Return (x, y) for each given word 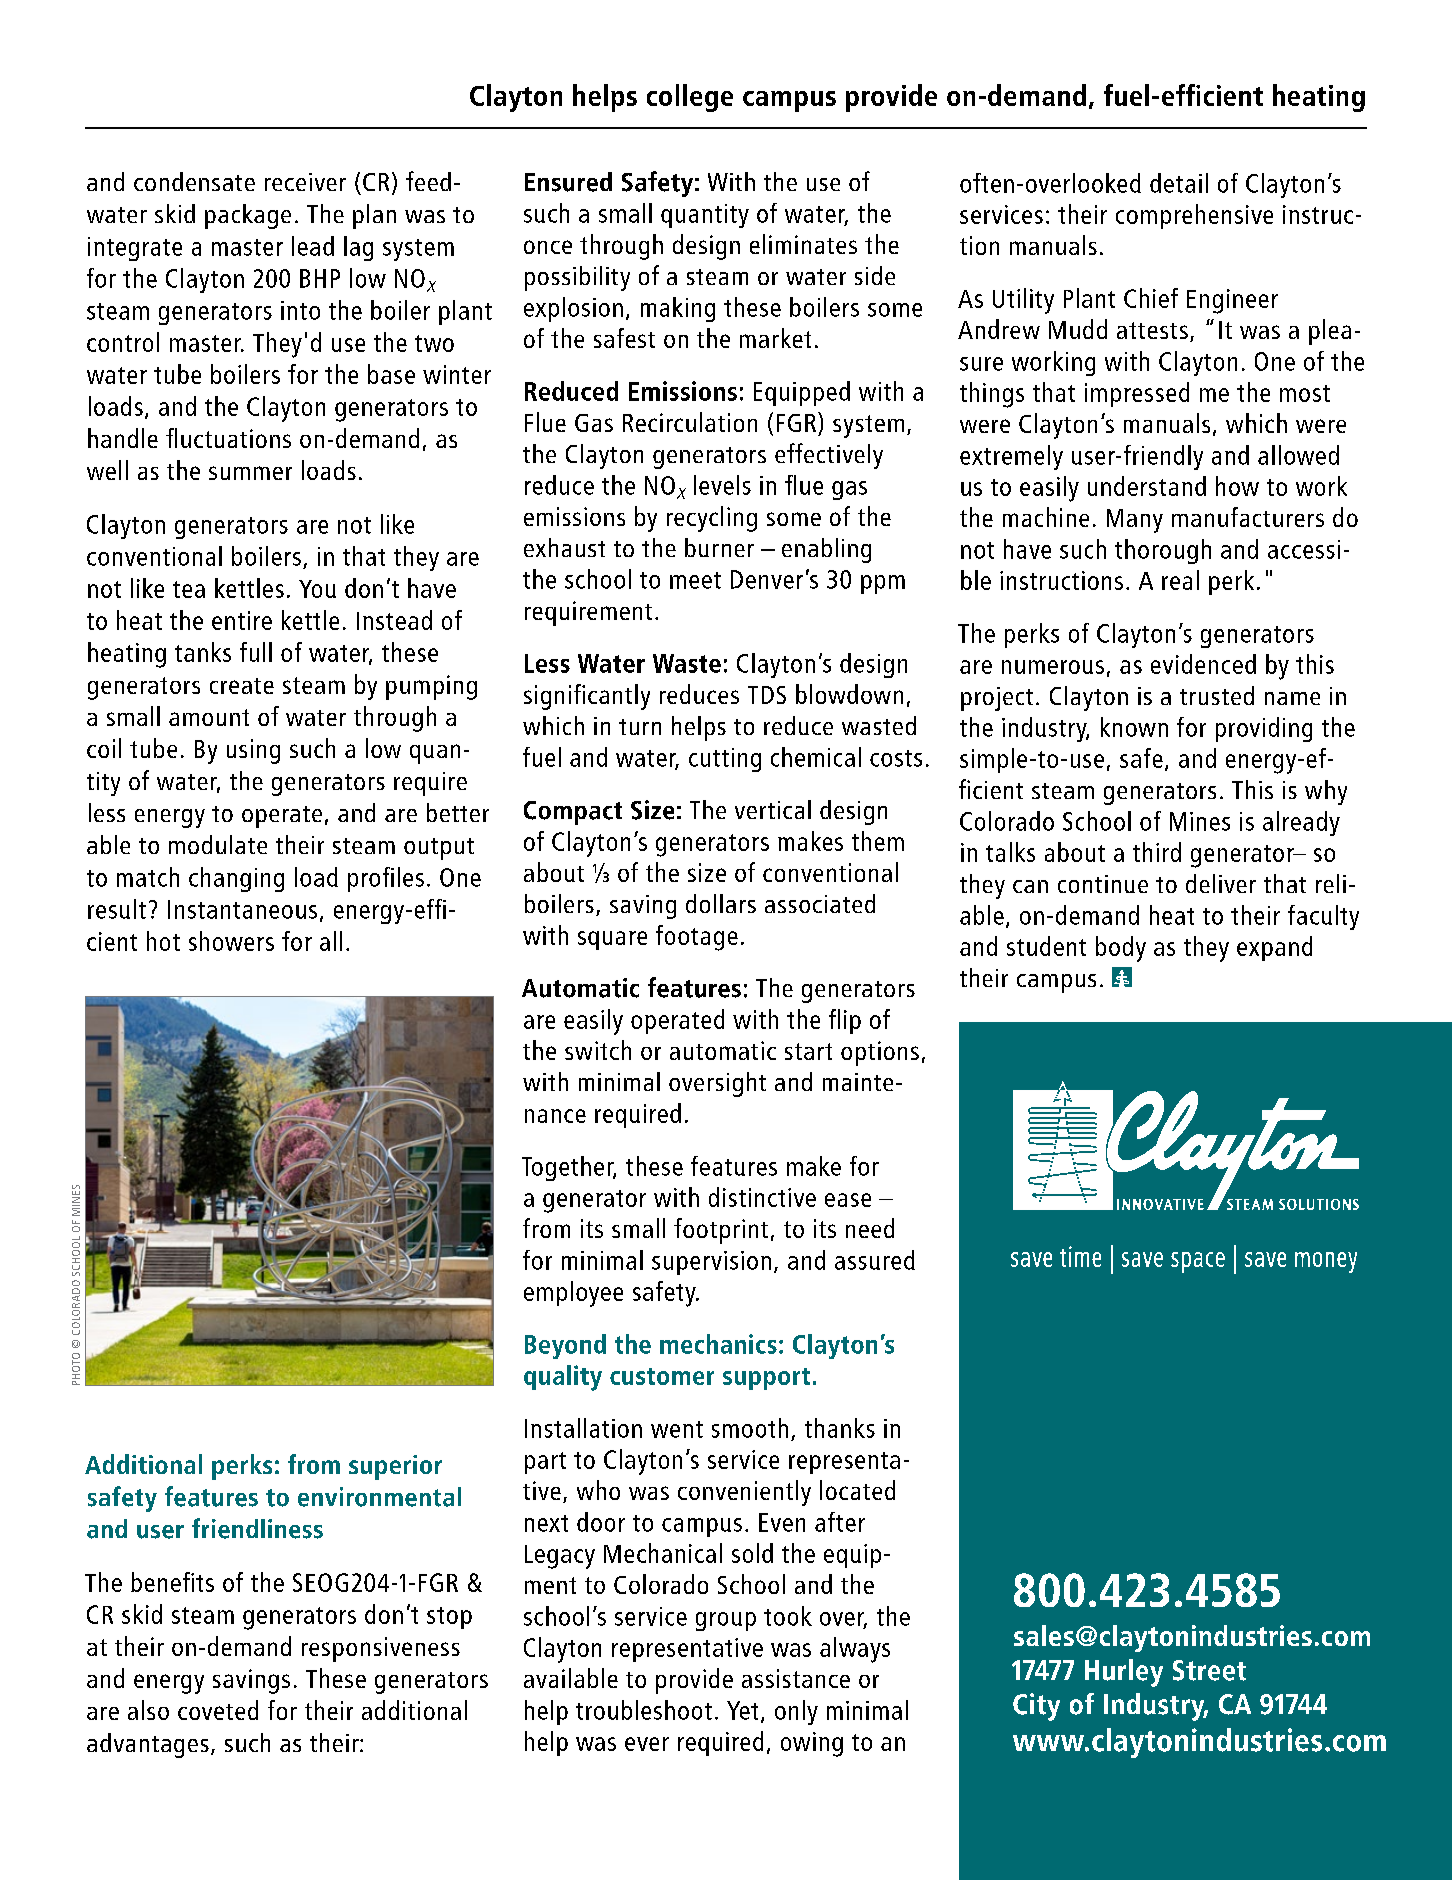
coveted (218, 1710)
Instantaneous (242, 909)
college (690, 98)
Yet (742, 1710)
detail (1179, 183)
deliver (1221, 883)
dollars (721, 903)
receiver (305, 182)
